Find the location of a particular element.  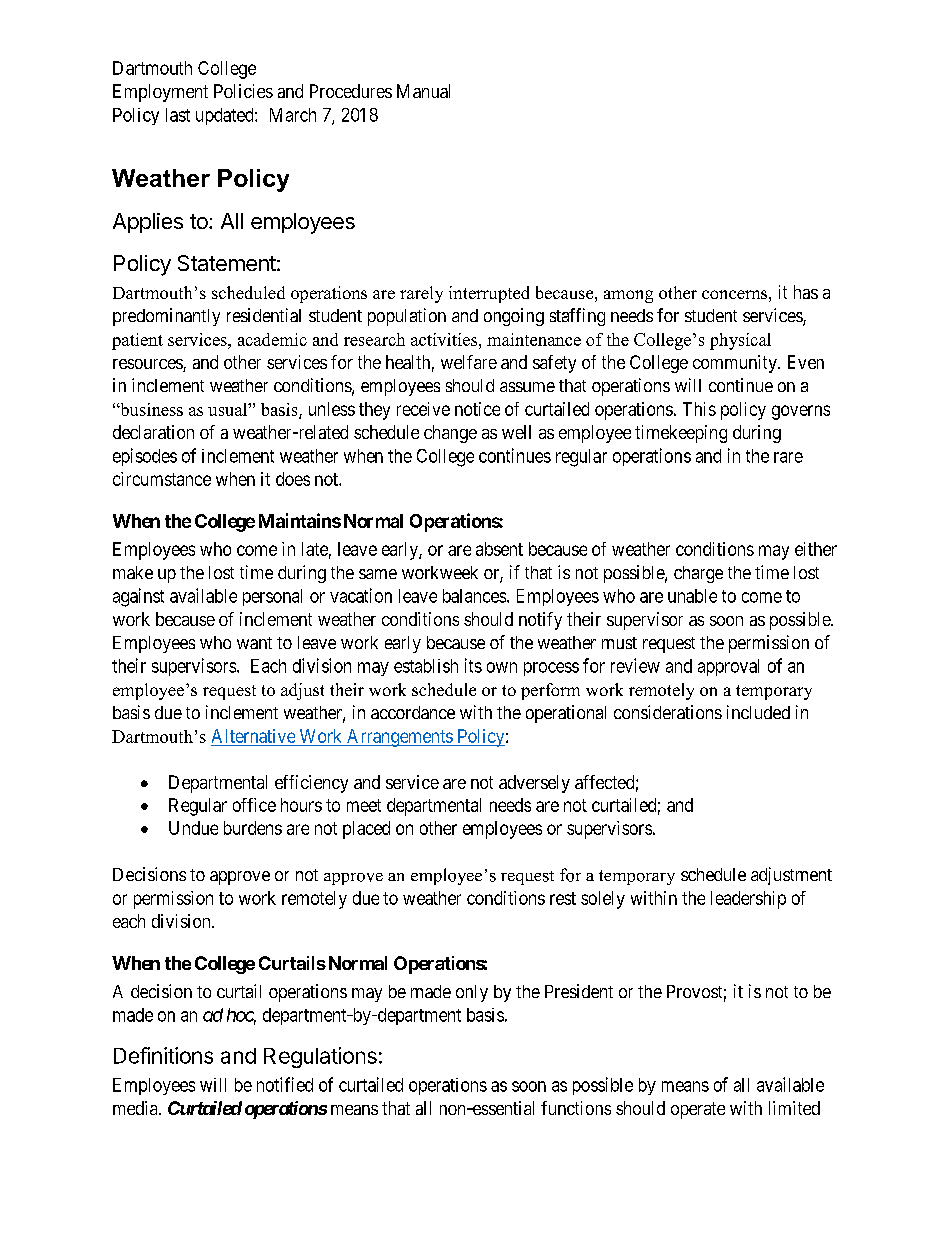

updated is located at coordinates (226, 116).
